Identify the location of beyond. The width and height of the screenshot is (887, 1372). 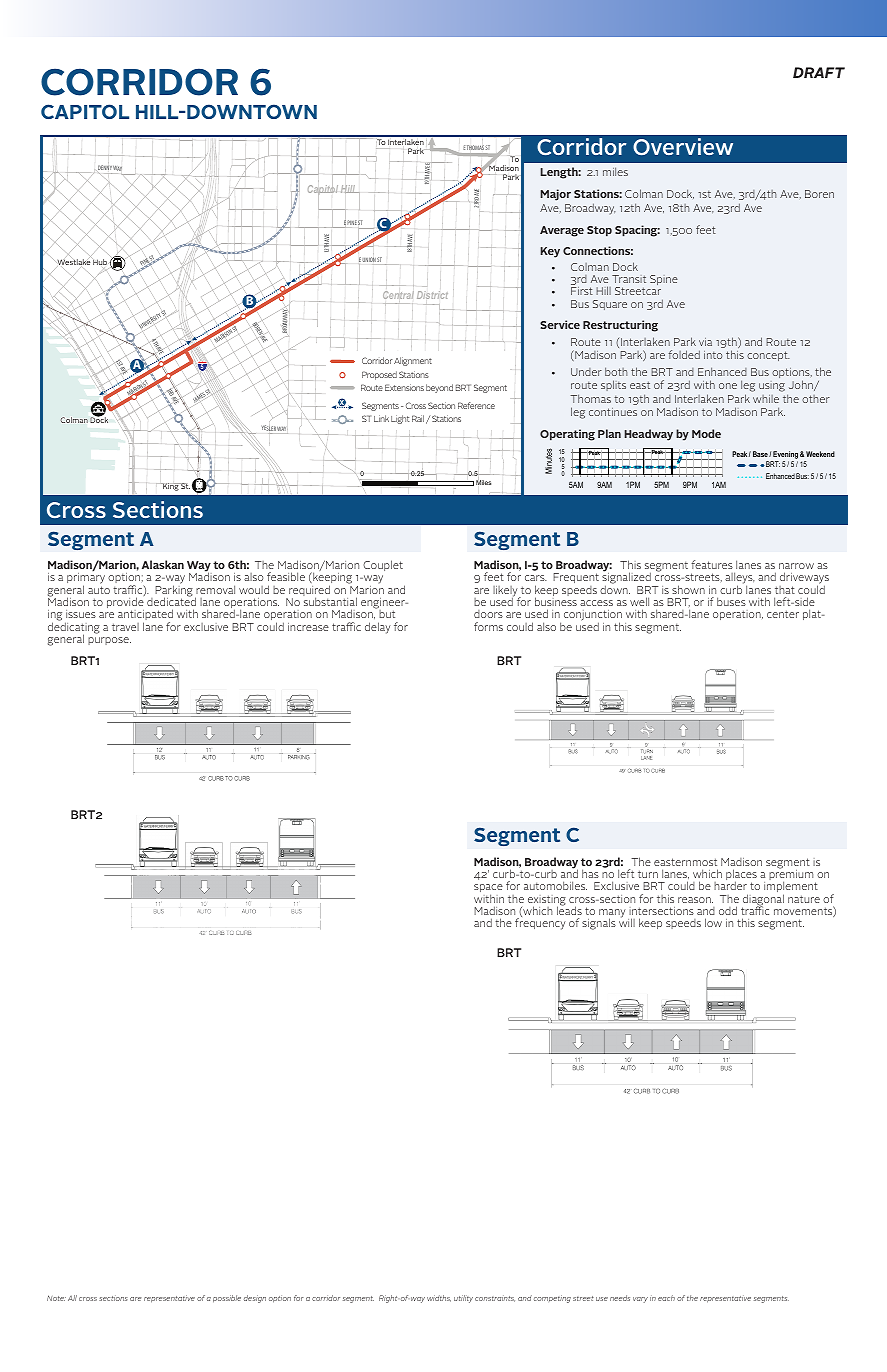
(439, 388).
